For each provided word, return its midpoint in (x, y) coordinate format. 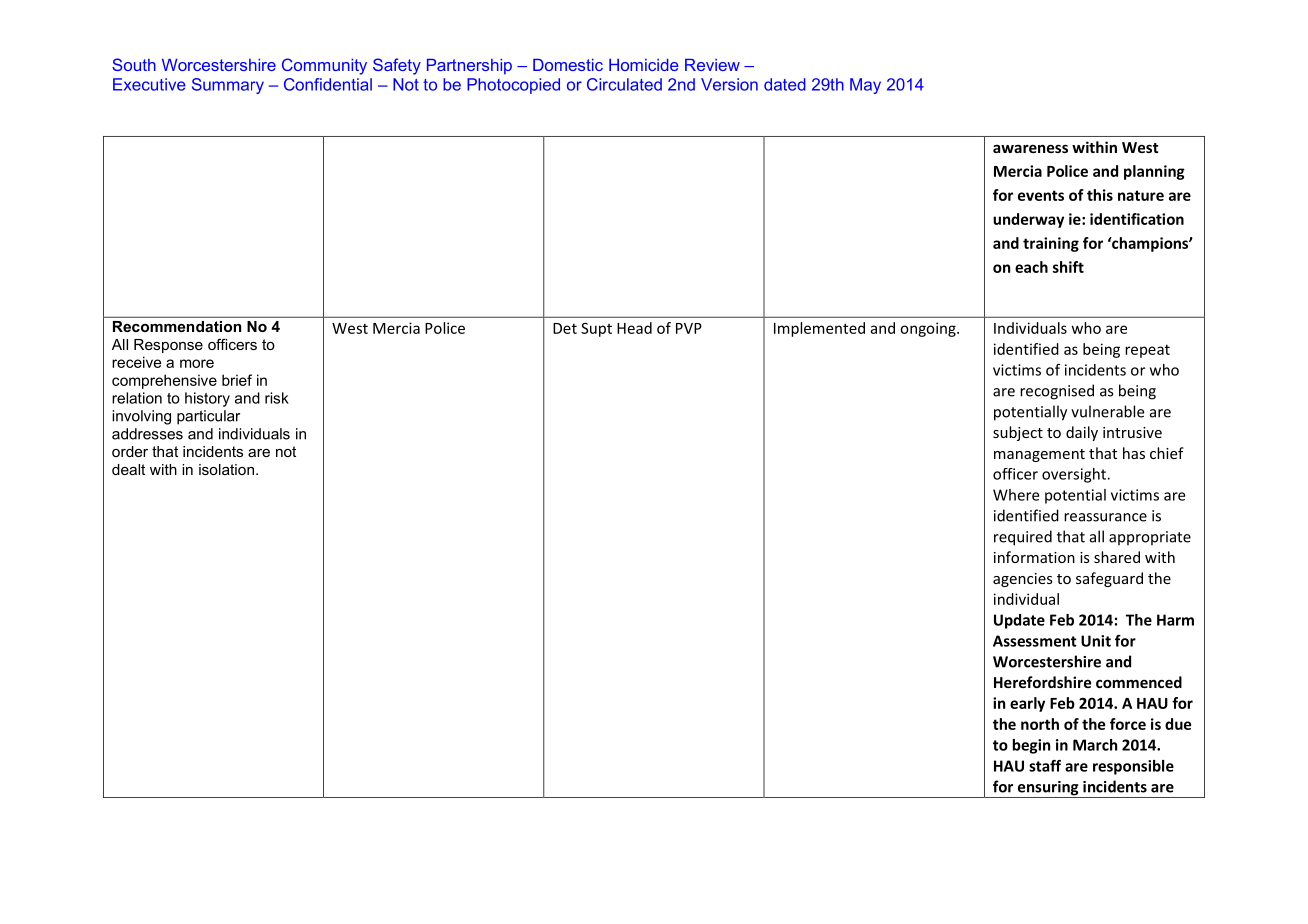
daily (1082, 433)
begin (1031, 746)
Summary (228, 86)
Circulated (624, 84)
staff (1045, 766)
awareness (1030, 148)
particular (208, 417)
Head (634, 328)
